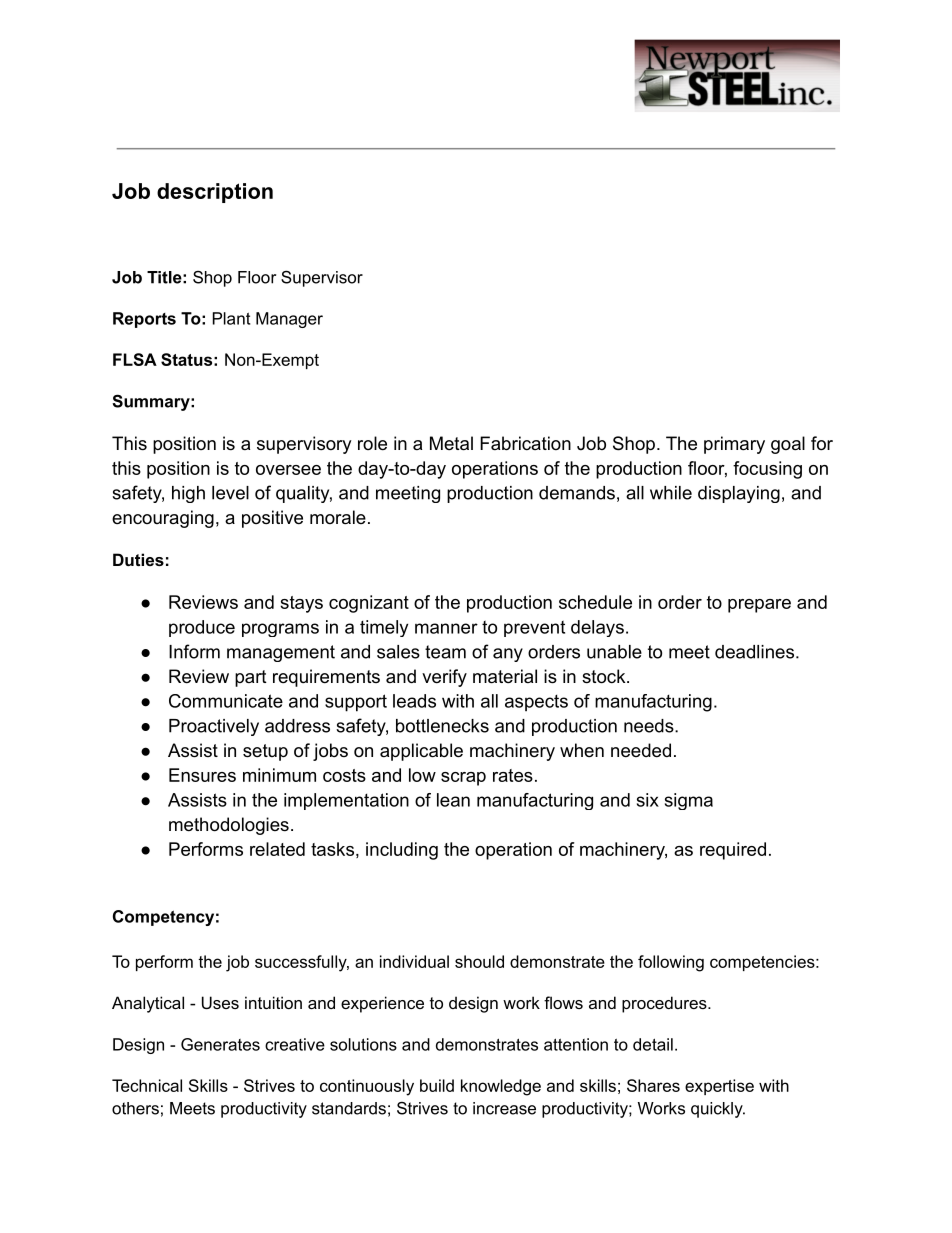 The height and width of the image is (1233, 952). I want to click on Technical, so click(147, 1085).
